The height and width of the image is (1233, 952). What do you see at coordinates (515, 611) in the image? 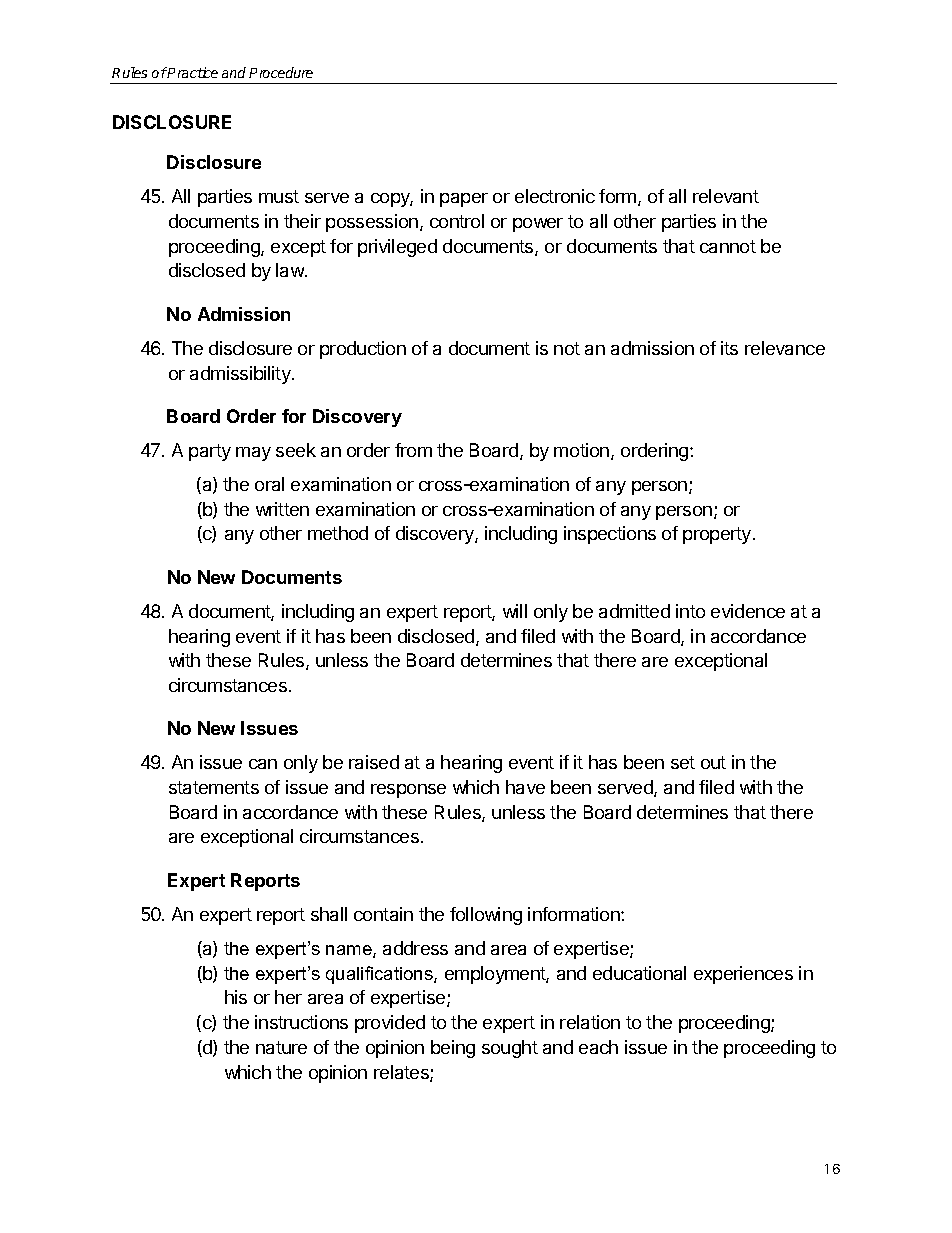
I see `will` at bounding box center [515, 611].
